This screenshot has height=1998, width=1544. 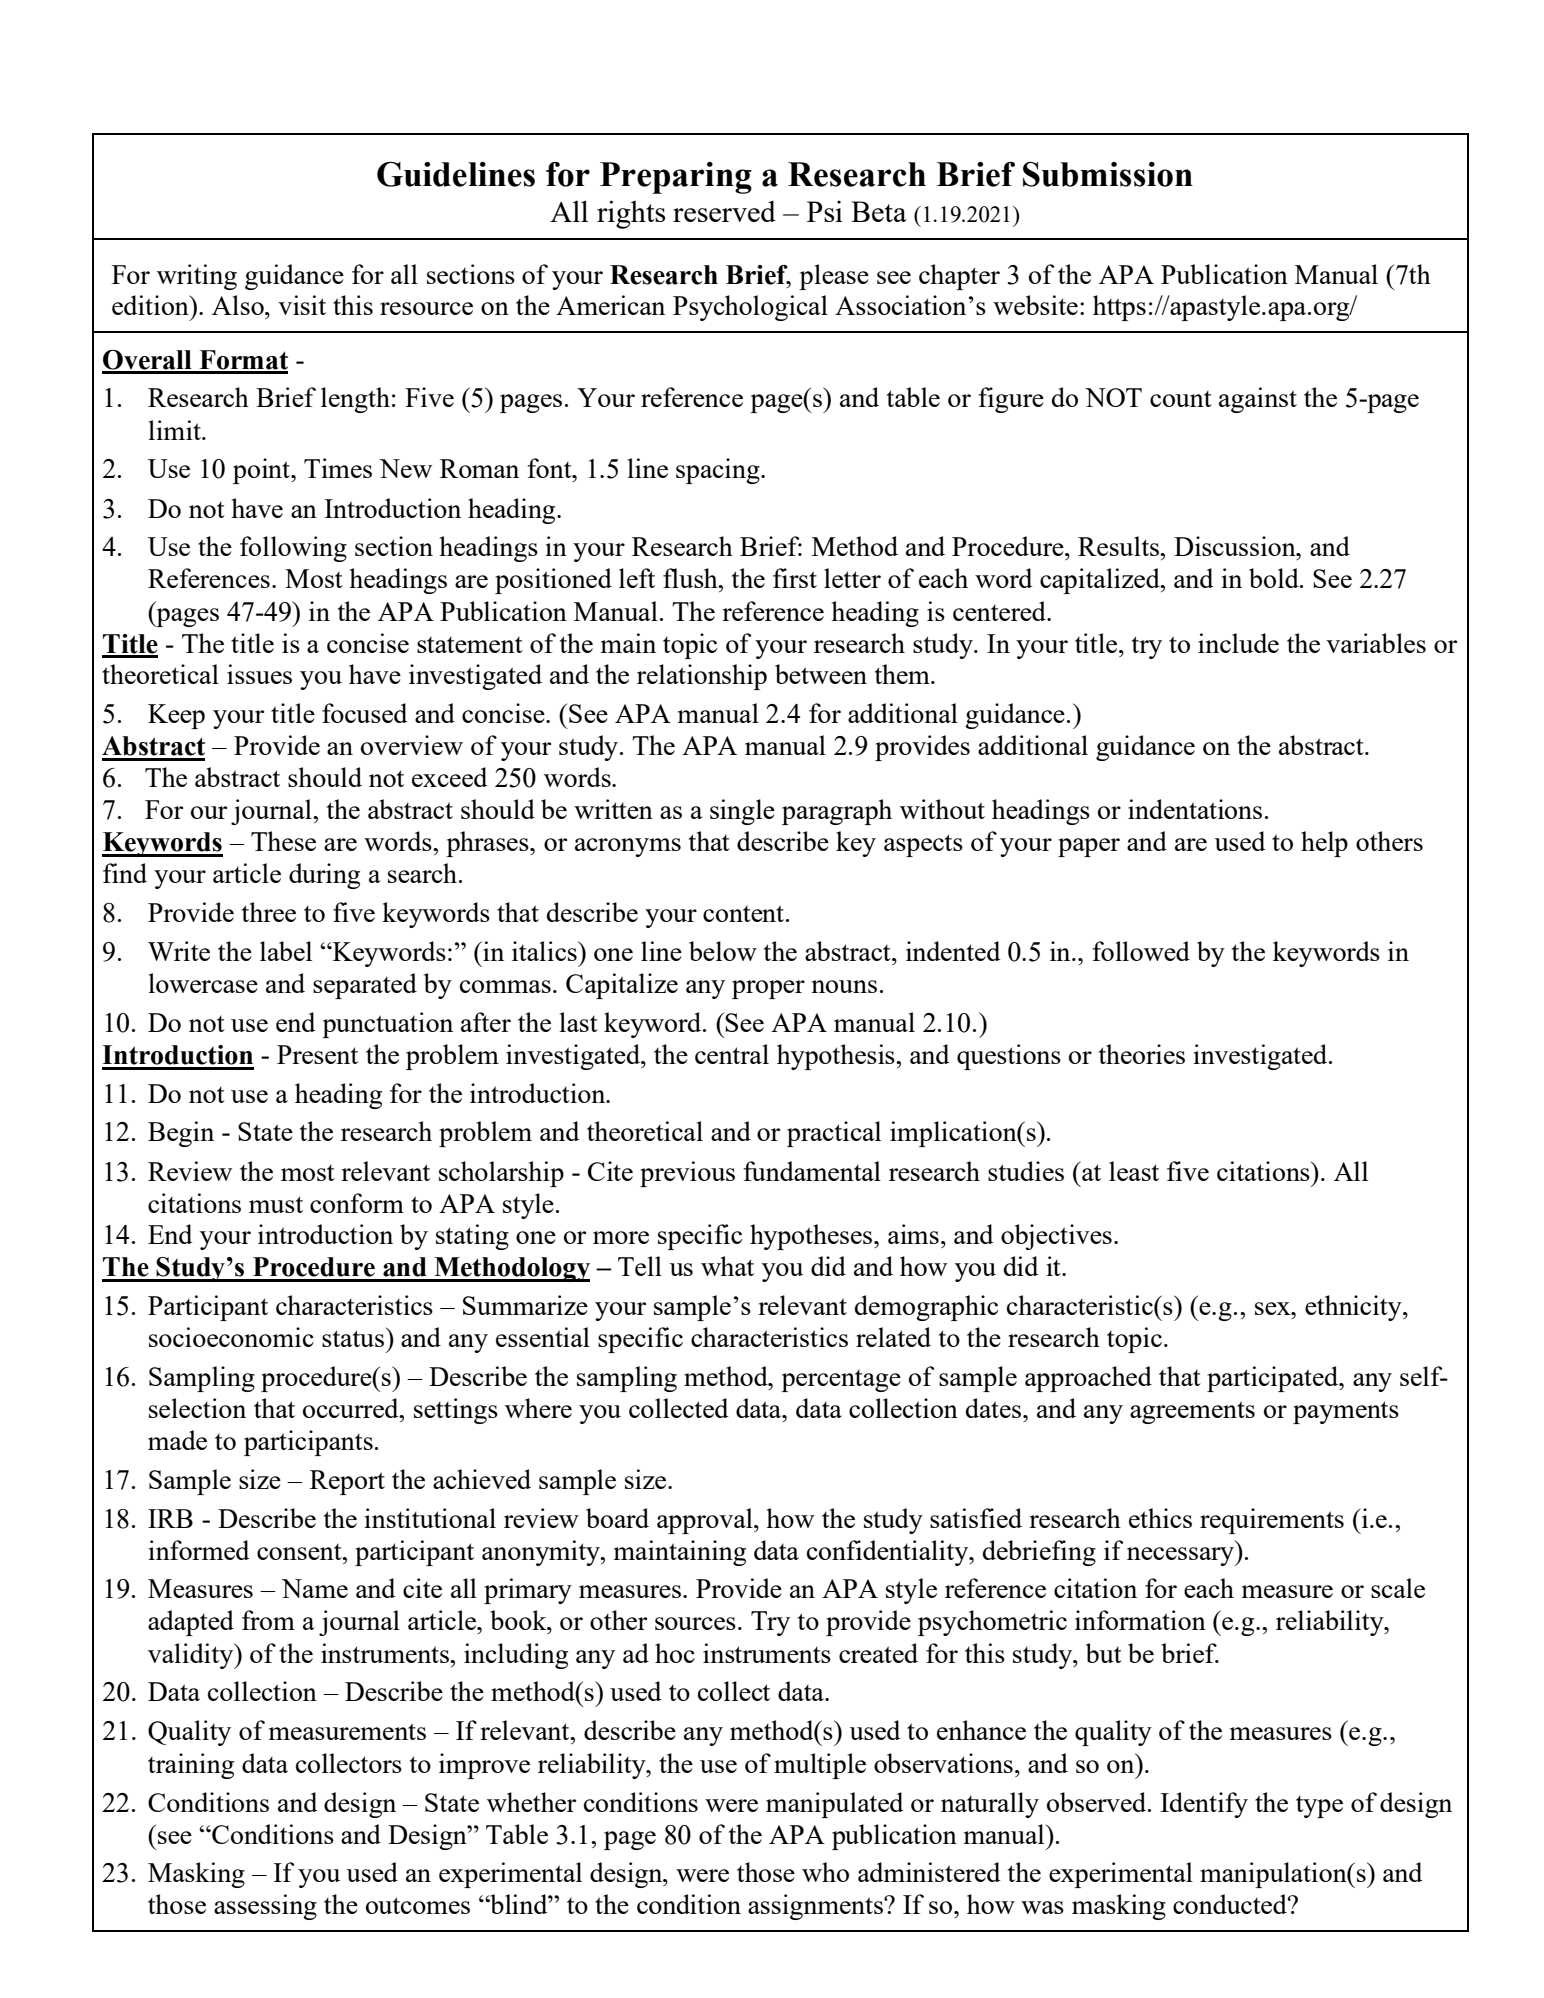 What do you see at coordinates (317, 1054) in the screenshot?
I see `Present` at bounding box center [317, 1054].
